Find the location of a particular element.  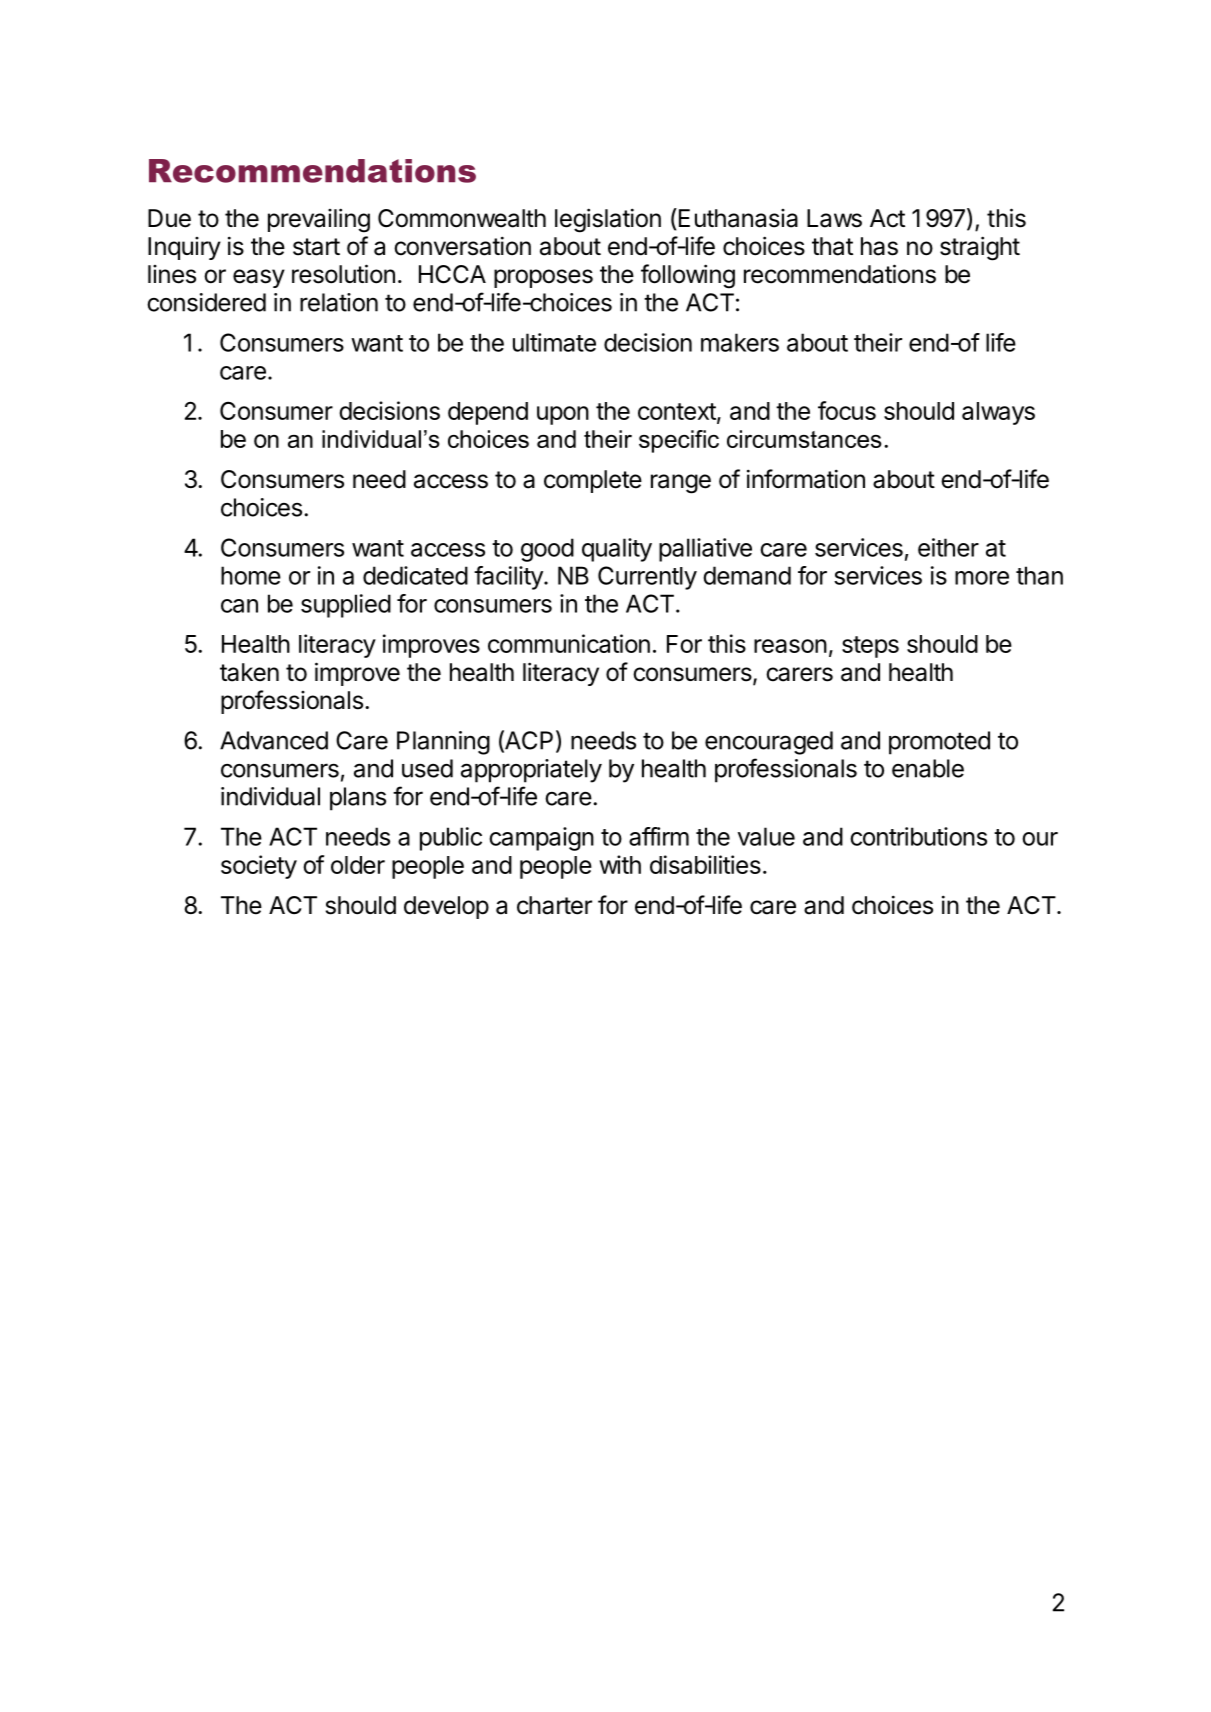

steps is located at coordinates (870, 647).
